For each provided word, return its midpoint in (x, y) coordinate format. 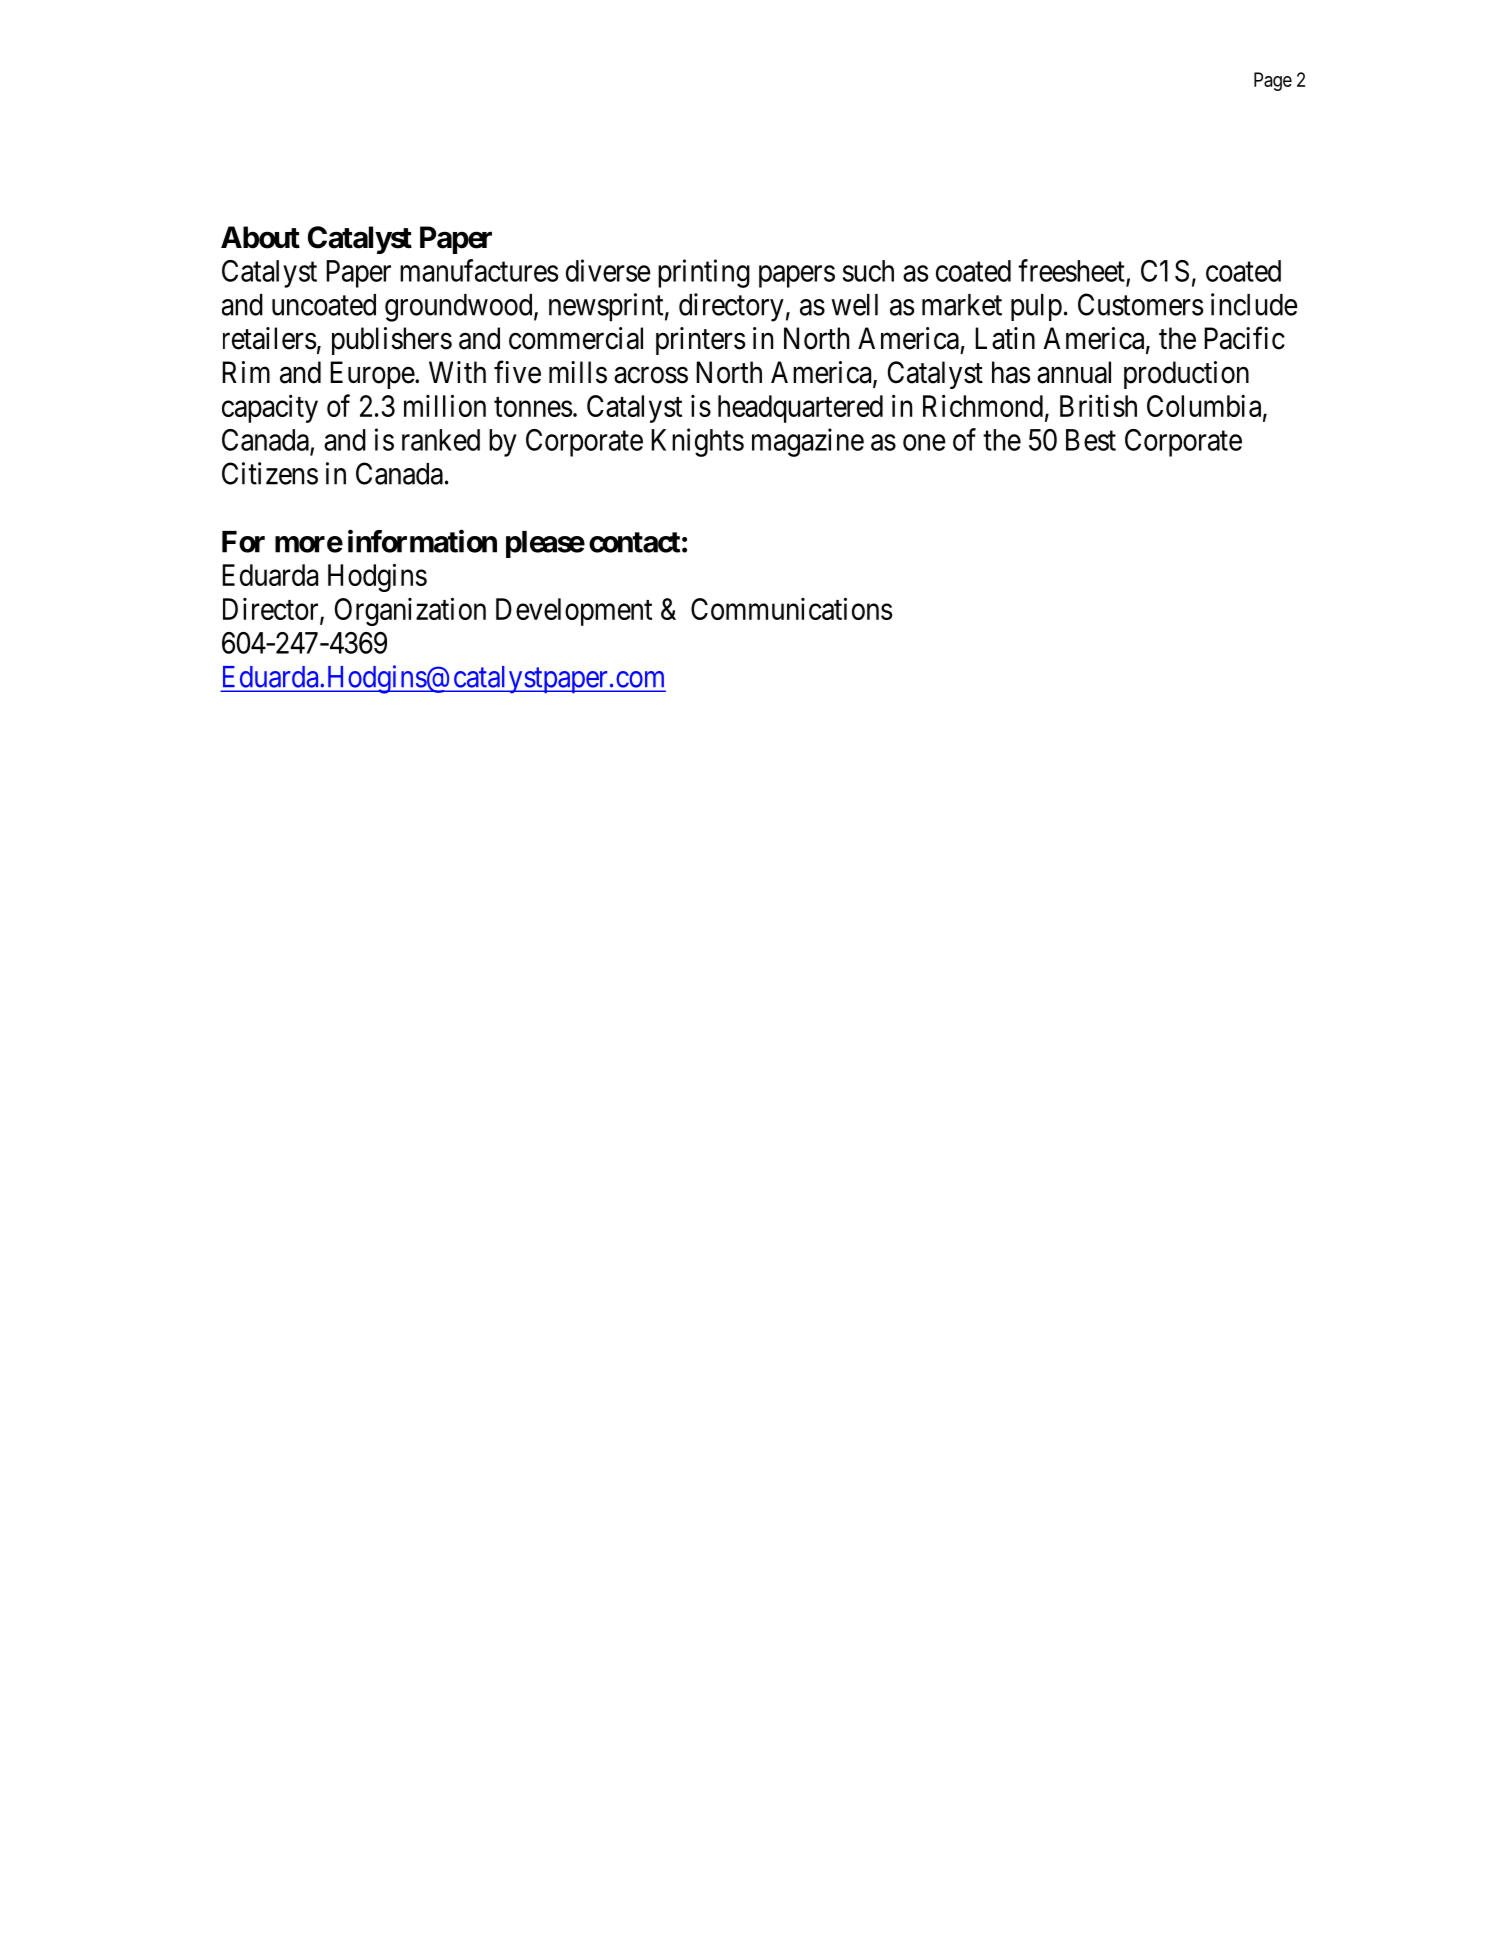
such (868, 271)
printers (700, 341)
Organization (410, 611)
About (260, 237)
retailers (269, 338)
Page (1273, 81)
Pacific (1244, 338)
